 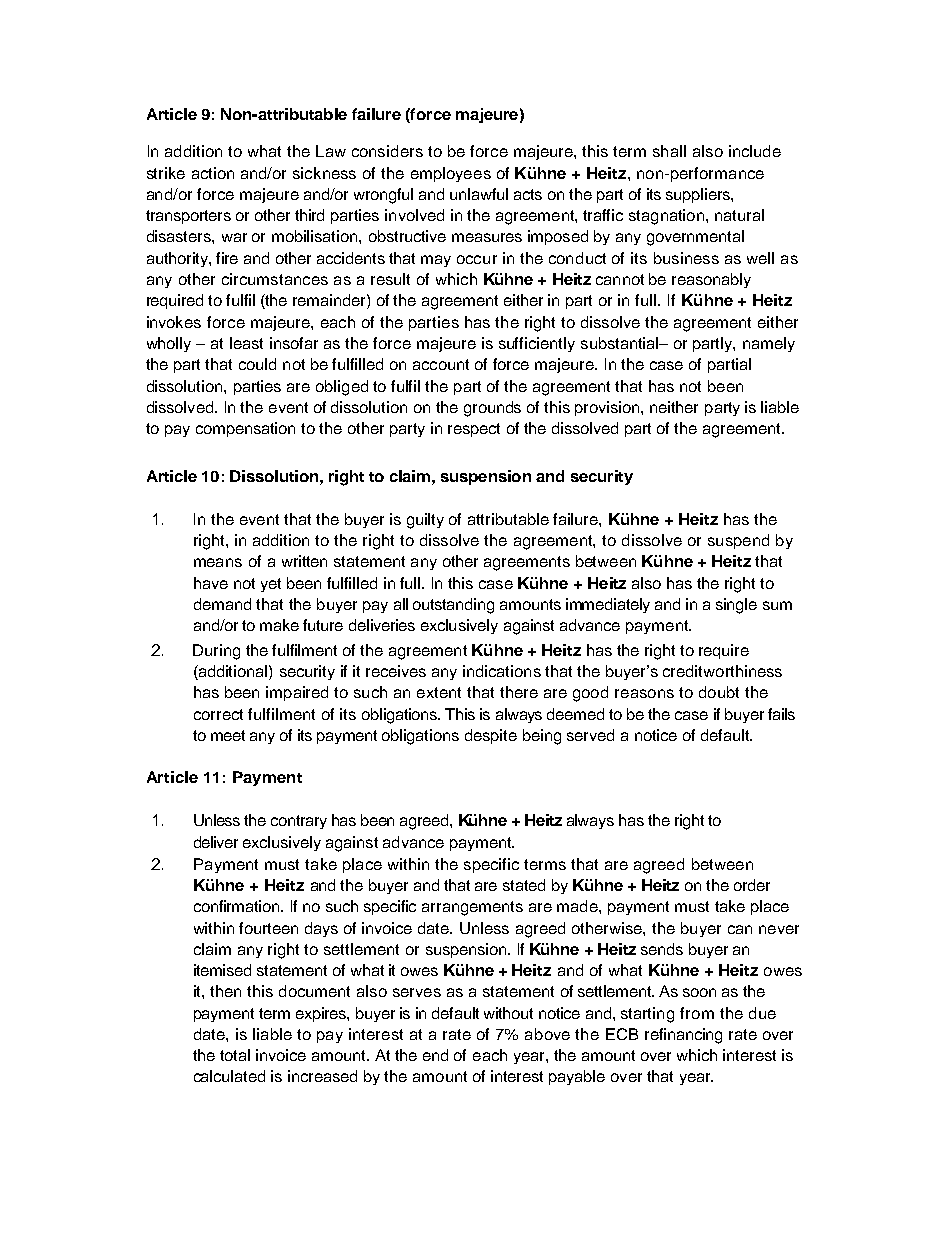 I want to click on single, so click(x=736, y=606).
